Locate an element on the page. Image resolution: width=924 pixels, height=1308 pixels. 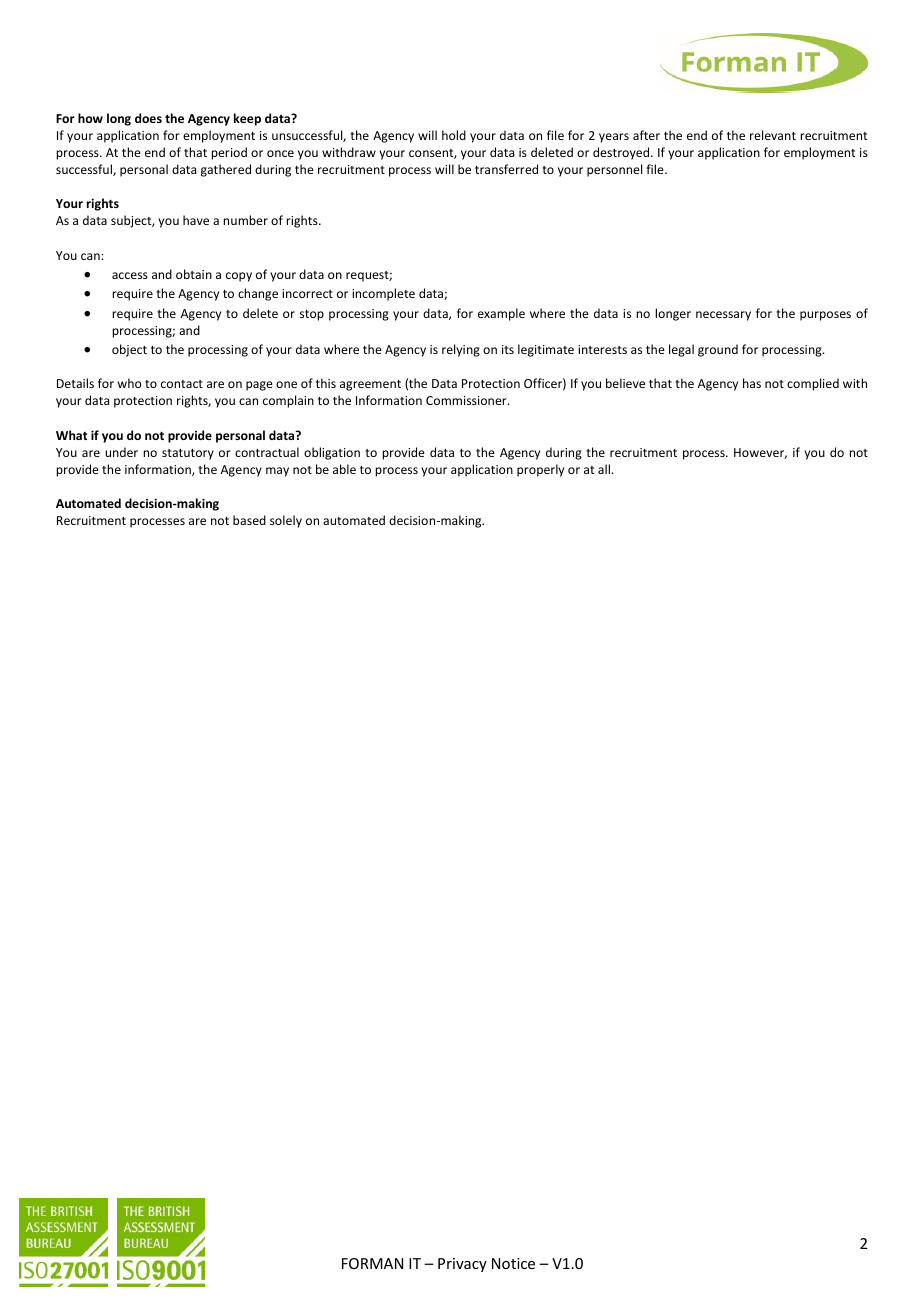
all is located at coordinates (604, 469).
